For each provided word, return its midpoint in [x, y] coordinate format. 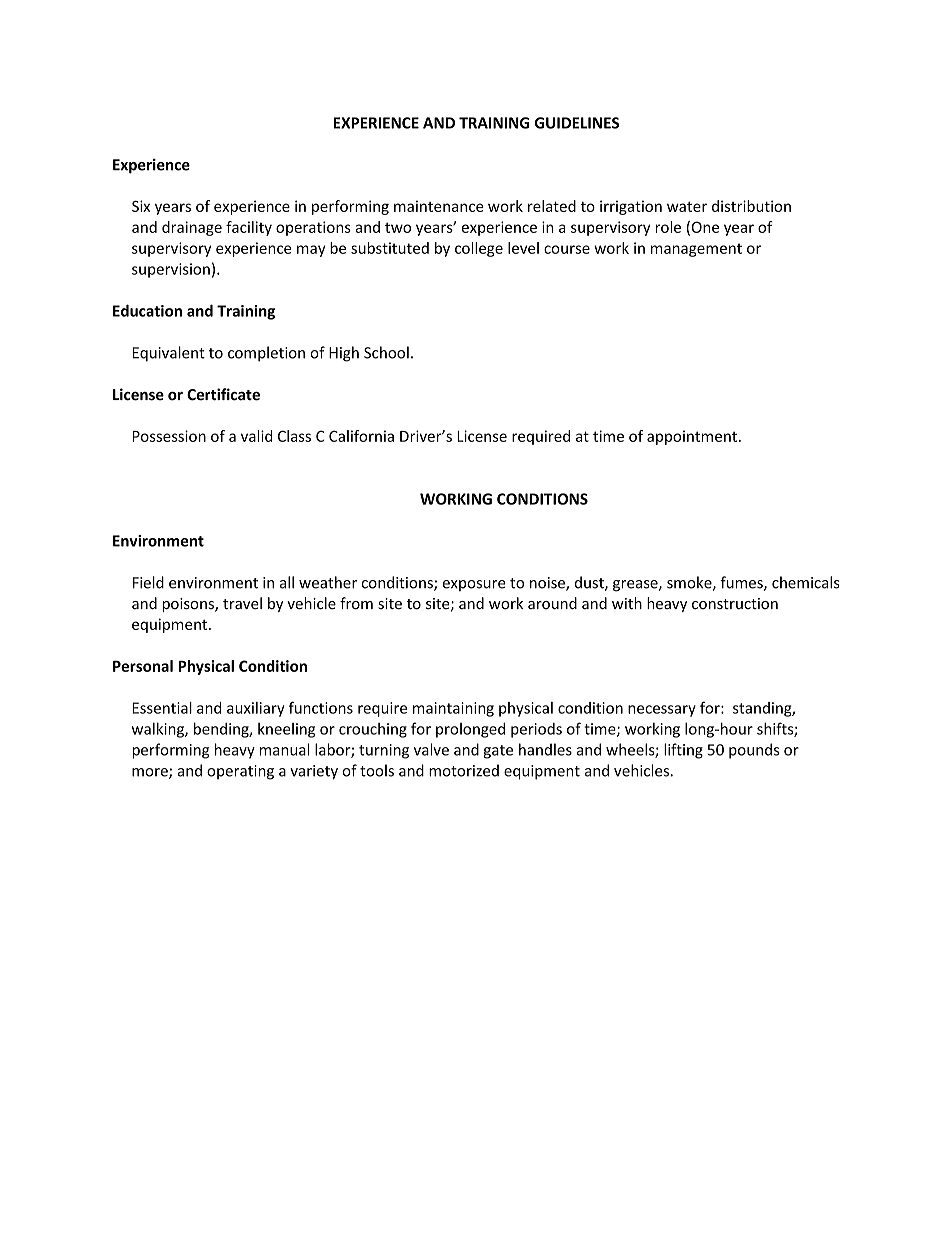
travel [242, 603]
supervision [171, 270]
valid [256, 436]
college [479, 249]
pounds [754, 751]
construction [735, 604]
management [696, 250]
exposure [474, 585]
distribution [751, 206]
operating [240, 772]
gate [498, 752]
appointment [693, 437]
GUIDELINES [577, 123]
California [361, 436]
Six [141, 206]
